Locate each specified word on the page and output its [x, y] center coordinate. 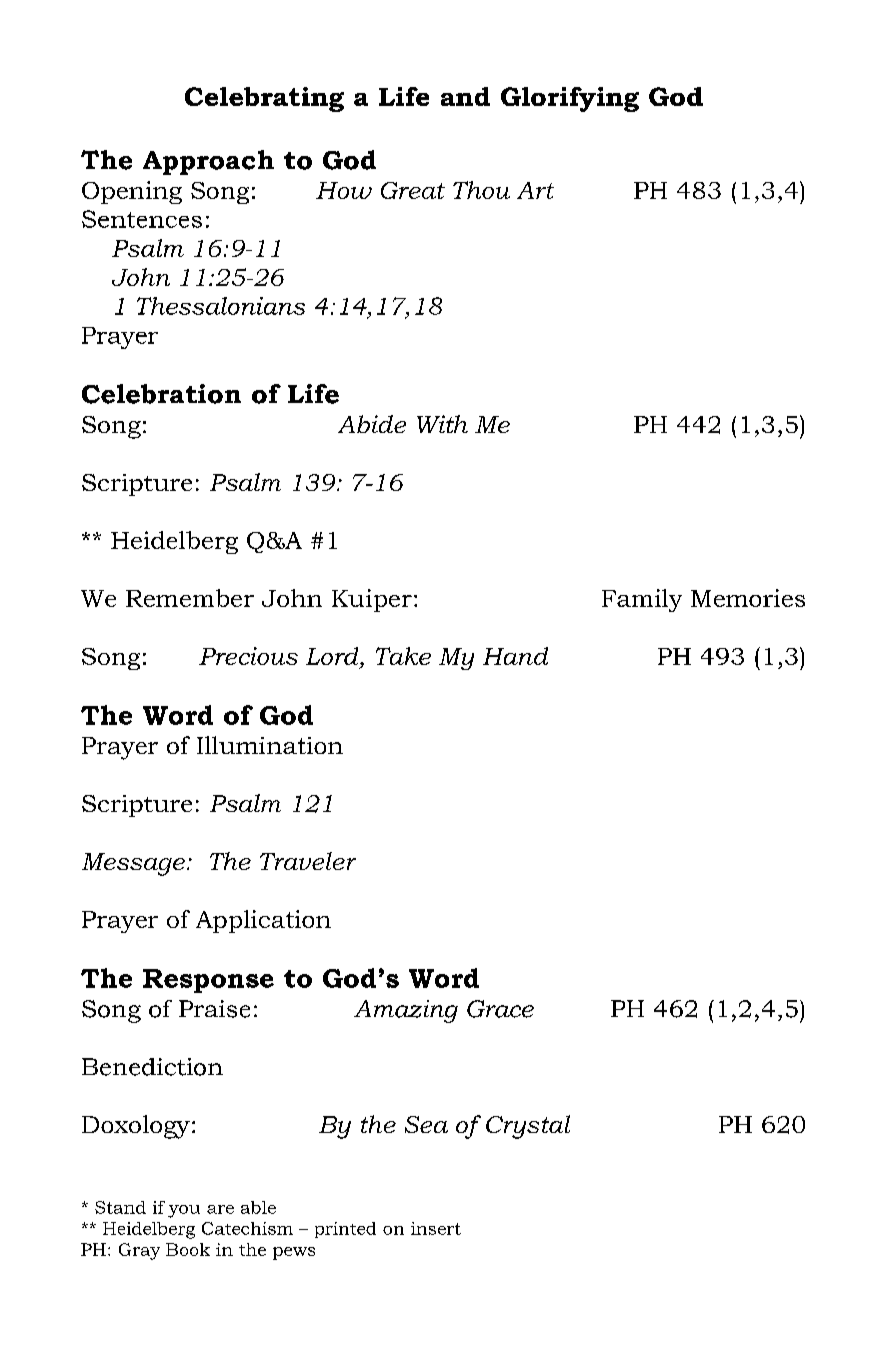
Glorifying [570, 99]
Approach [208, 162]
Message [133, 864]
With [442, 424]
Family [642, 600]
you [184, 1211]
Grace [500, 1009]
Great [413, 190]
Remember [190, 598]
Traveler [308, 861]
